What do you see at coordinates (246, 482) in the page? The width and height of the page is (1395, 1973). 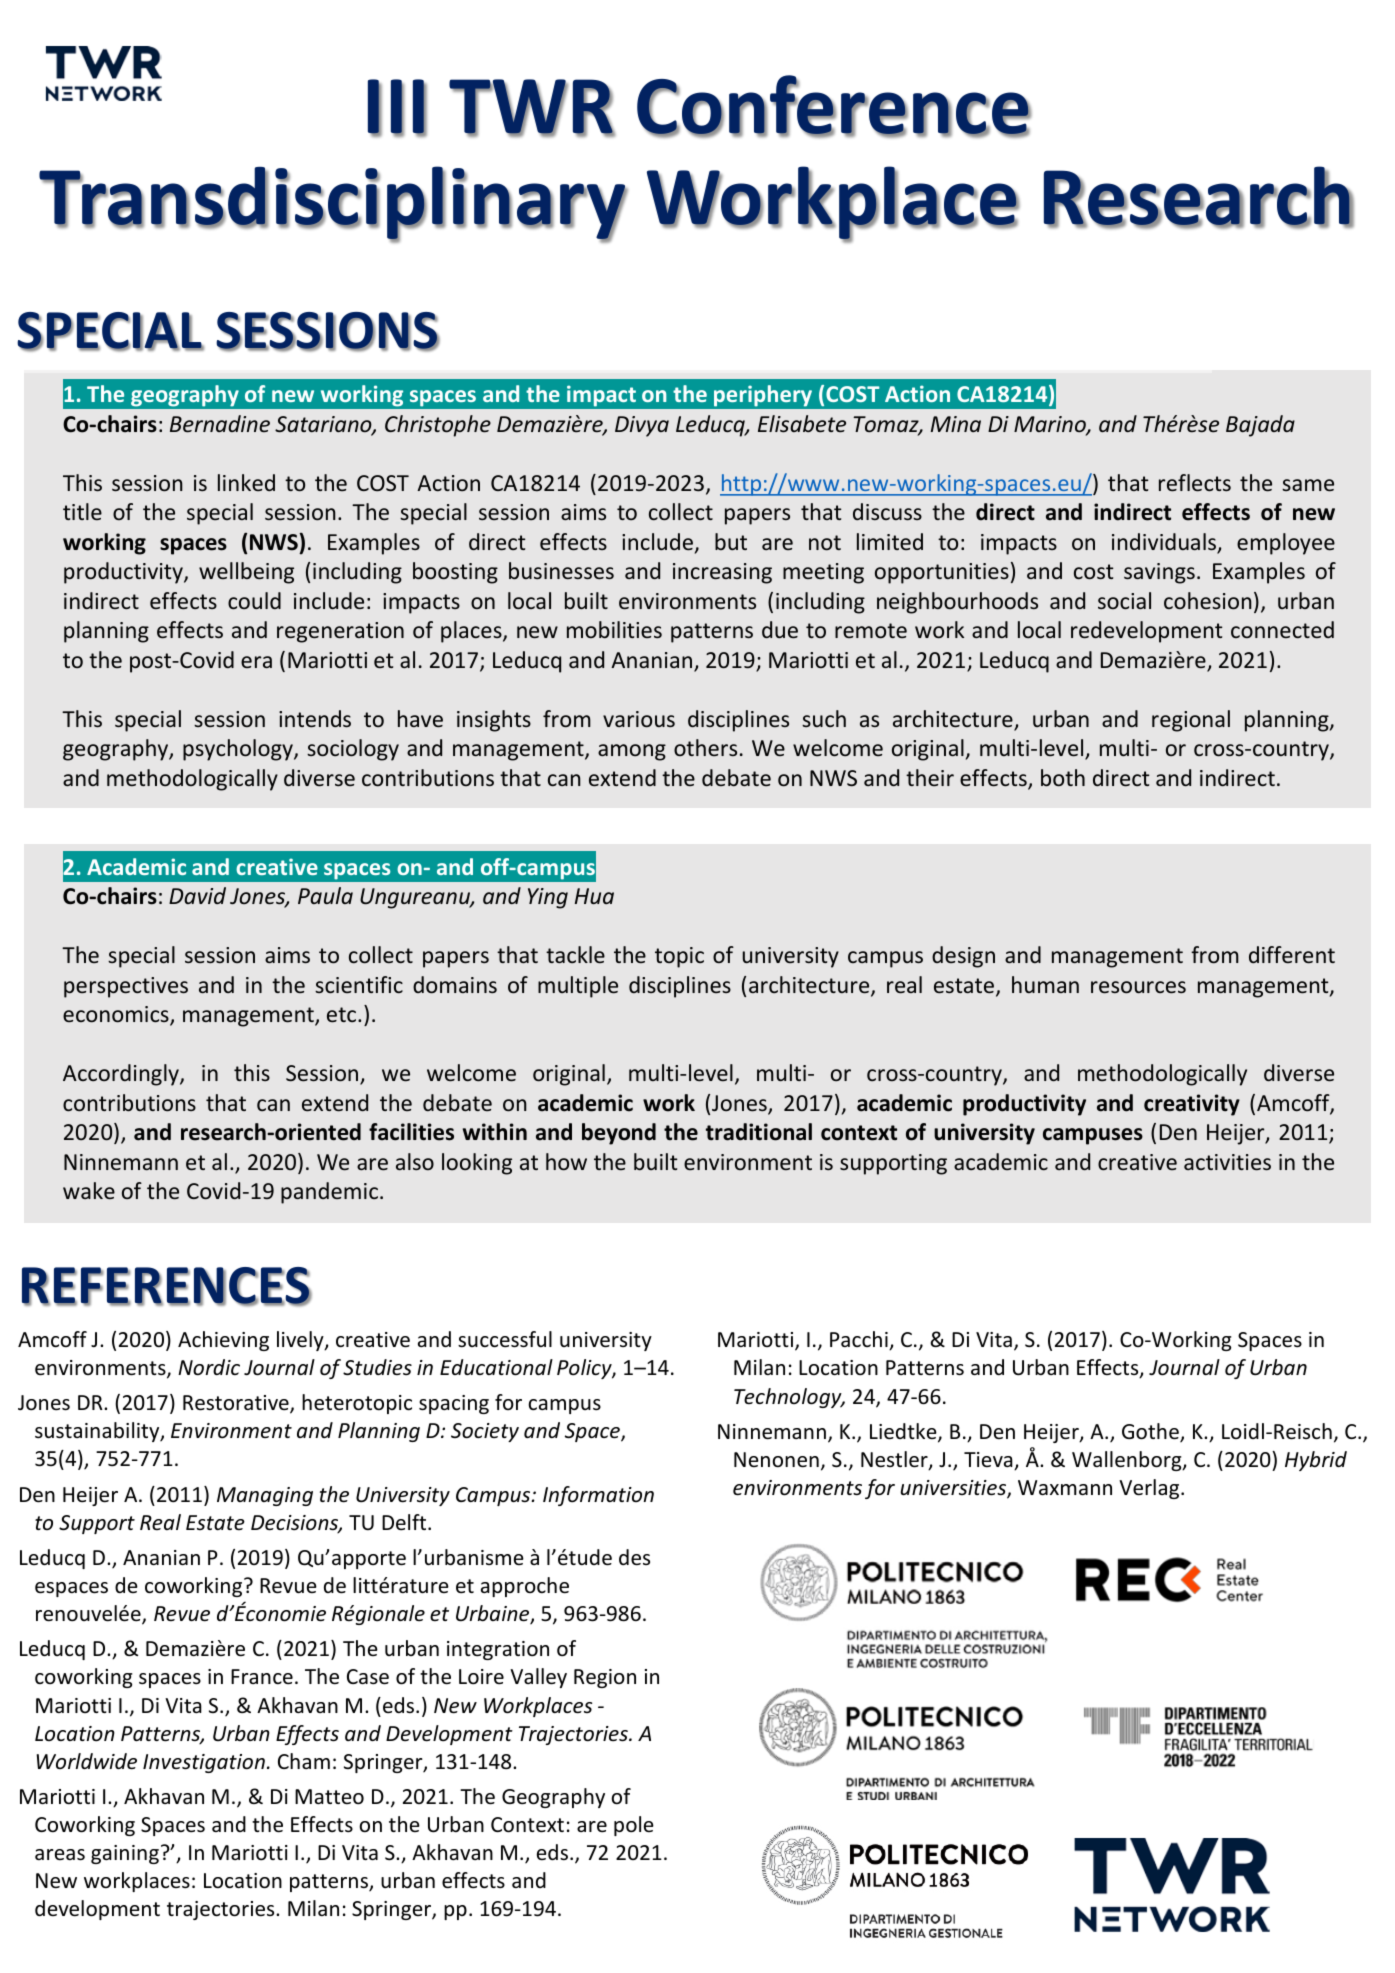 I see `linked` at bounding box center [246, 482].
